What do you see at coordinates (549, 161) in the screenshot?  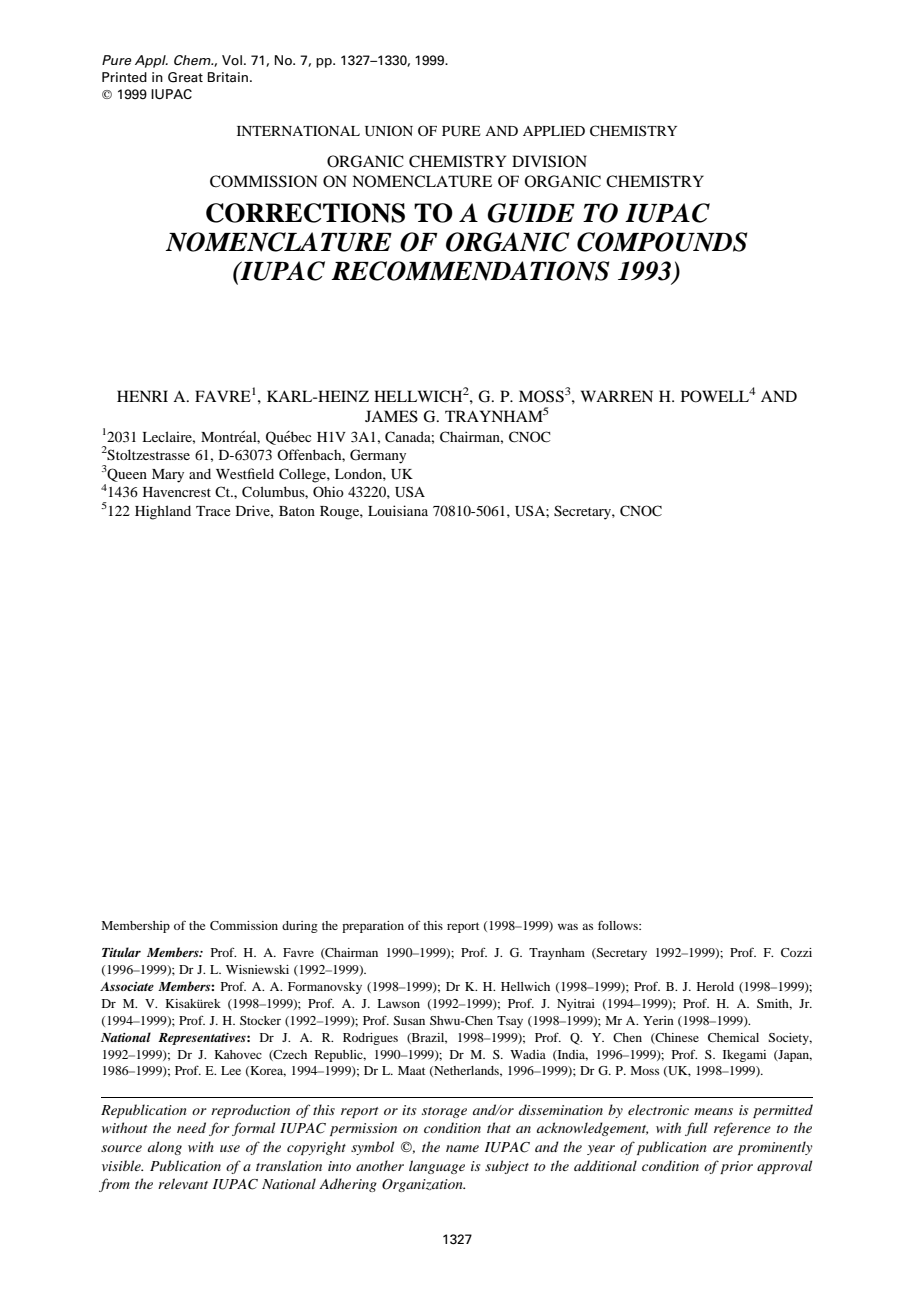 I see `DIVISION` at bounding box center [549, 161].
